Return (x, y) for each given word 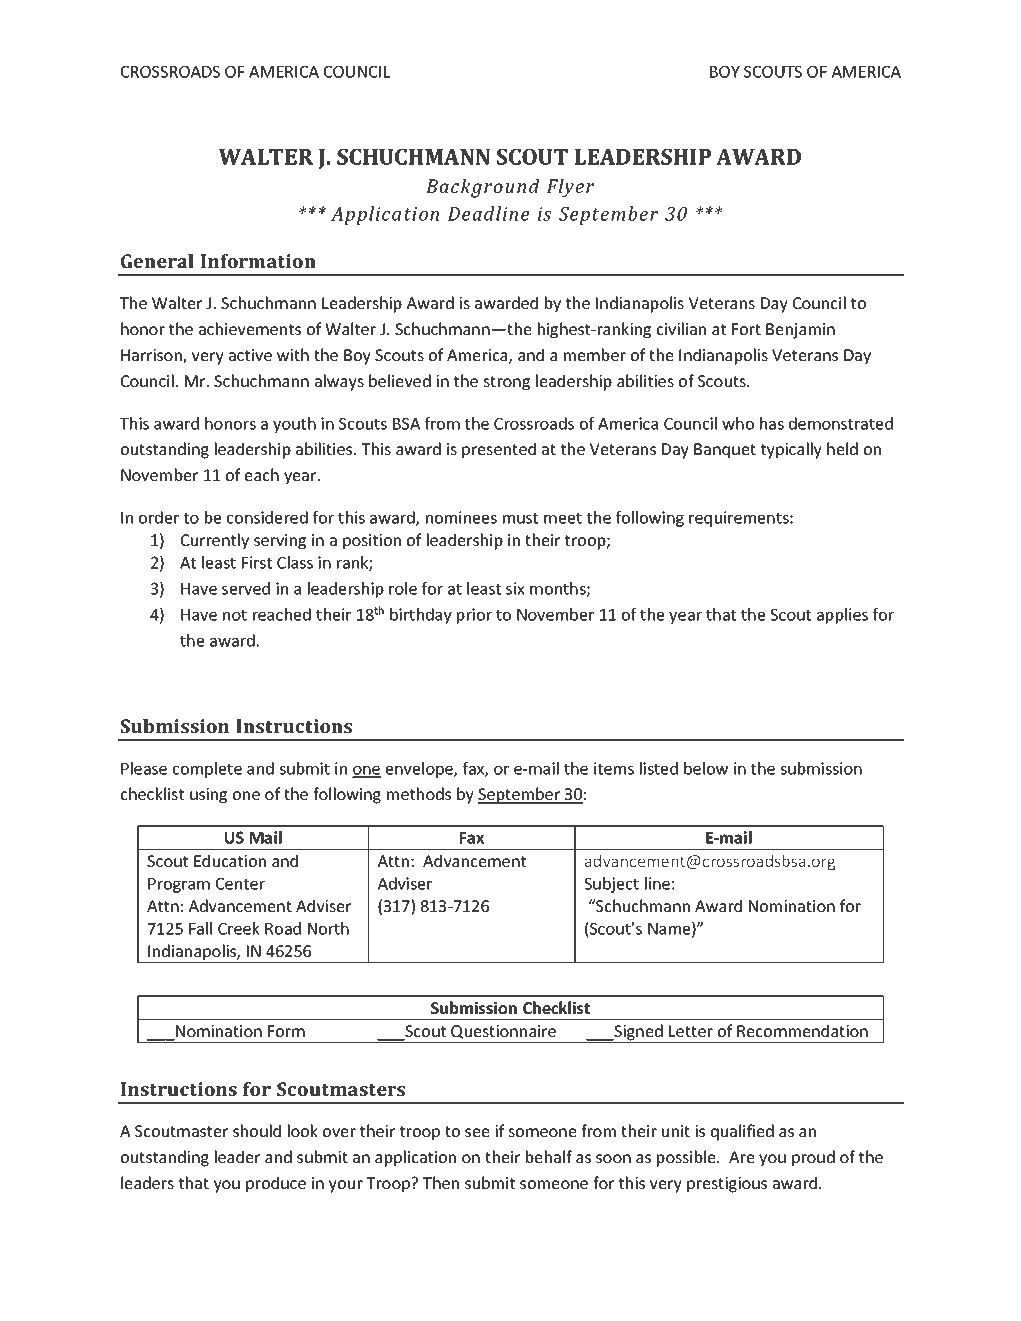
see (477, 1132)
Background (482, 188)
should (257, 1130)
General (157, 261)
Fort (746, 329)
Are (742, 1157)
